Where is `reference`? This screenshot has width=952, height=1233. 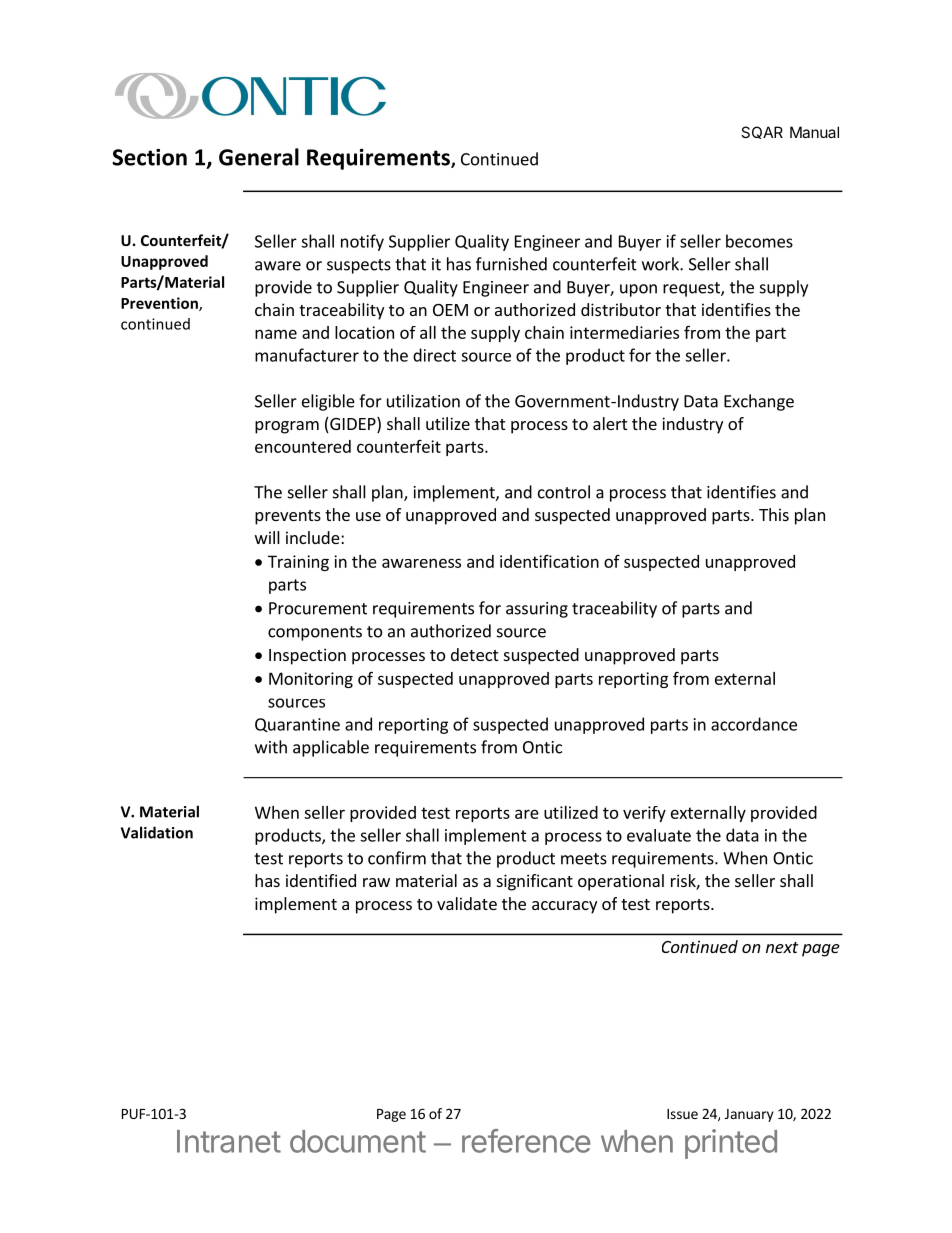
reference is located at coordinates (526, 1141).
